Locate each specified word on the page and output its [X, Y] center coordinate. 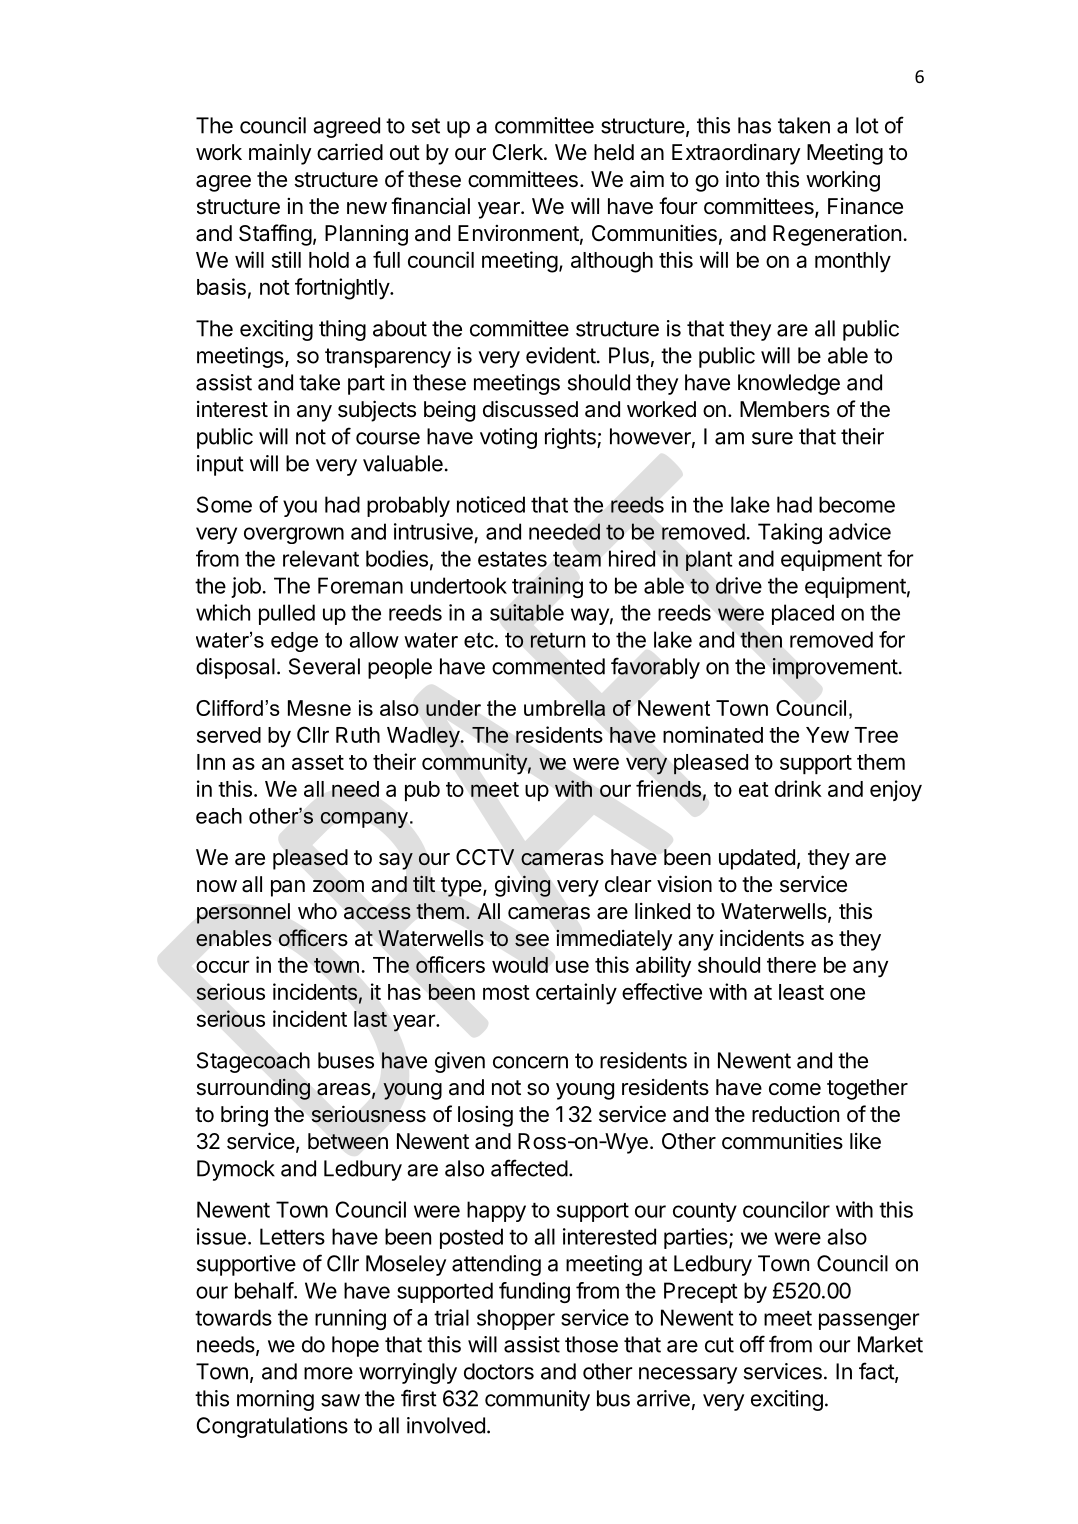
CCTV [485, 857]
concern [530, 1062]
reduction [795, 1114]
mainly [280, 154]
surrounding [253, 1089]
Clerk [519, 152]
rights [571, 438]
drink [798, 788]
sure [772, 438]
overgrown [294, 535]
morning [275, 1400]
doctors [499, 1371]
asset [318, 762]
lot [867, 125]
